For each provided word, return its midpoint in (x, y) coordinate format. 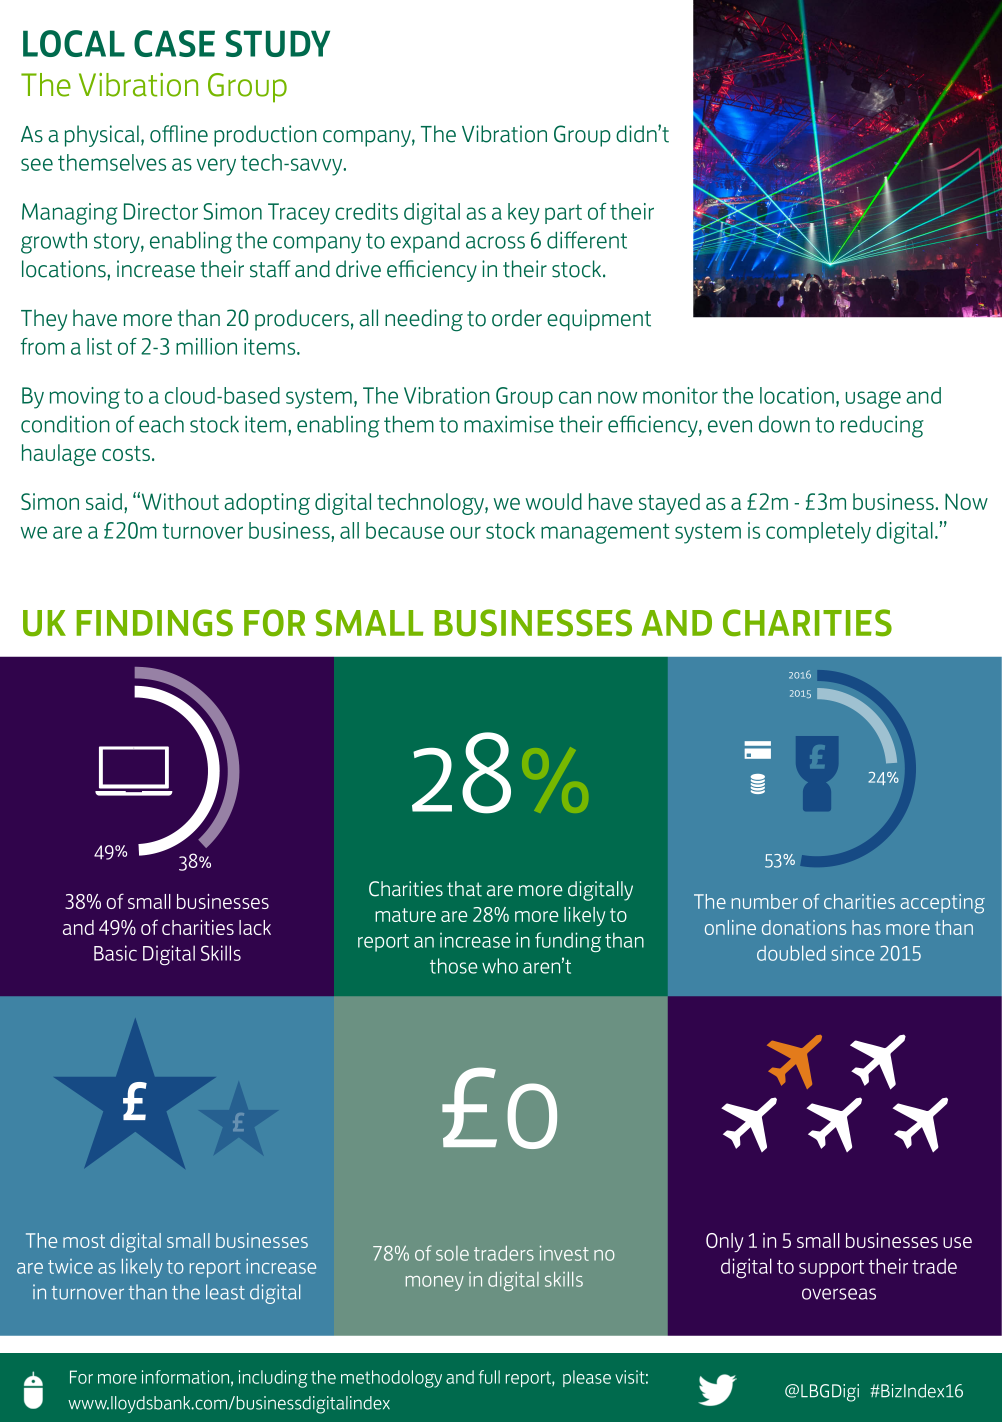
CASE (174, 43)
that (464, 889)
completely (818, 533)
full (489, 1377)
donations (804, 927)
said (105, 503)
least (225, 1292)
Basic (115, 953)
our (465, 532)
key (524, 214)
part (563, 214)
